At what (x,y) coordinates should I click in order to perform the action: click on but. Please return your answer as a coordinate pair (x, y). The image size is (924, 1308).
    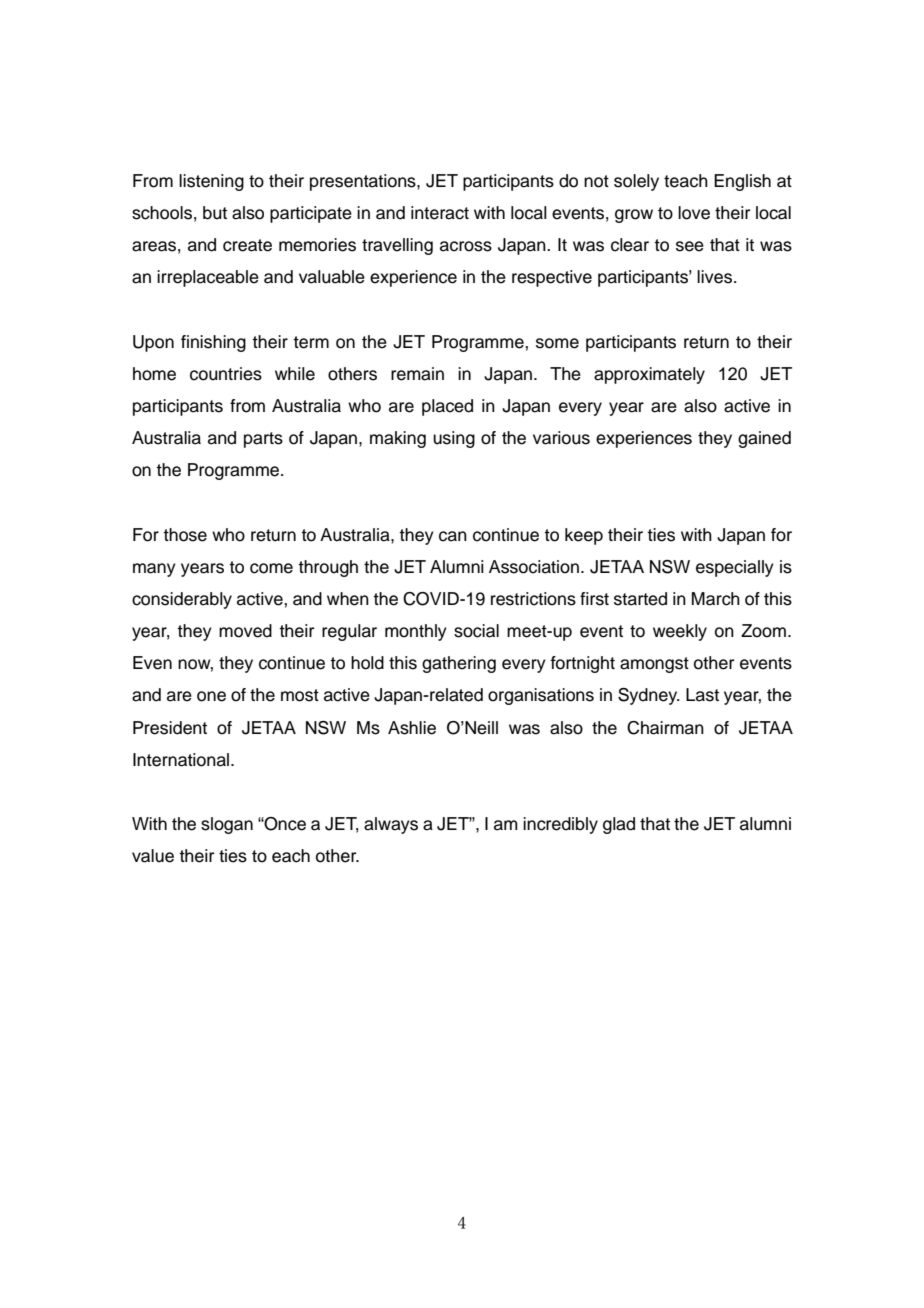
    Looking at the image, I should click on (215, 213).
